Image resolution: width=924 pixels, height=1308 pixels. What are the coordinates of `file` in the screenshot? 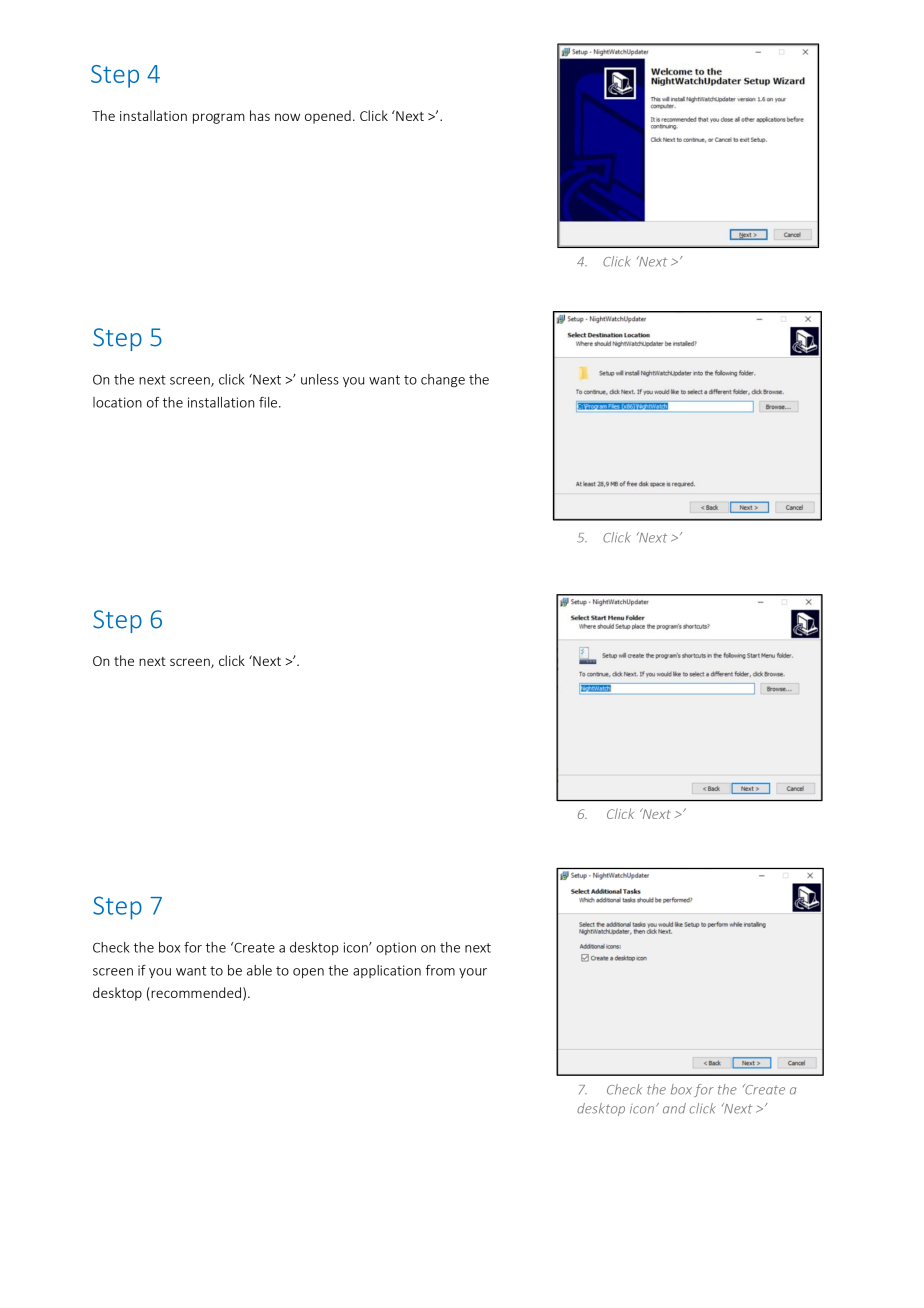 It's located at (269, 402).
